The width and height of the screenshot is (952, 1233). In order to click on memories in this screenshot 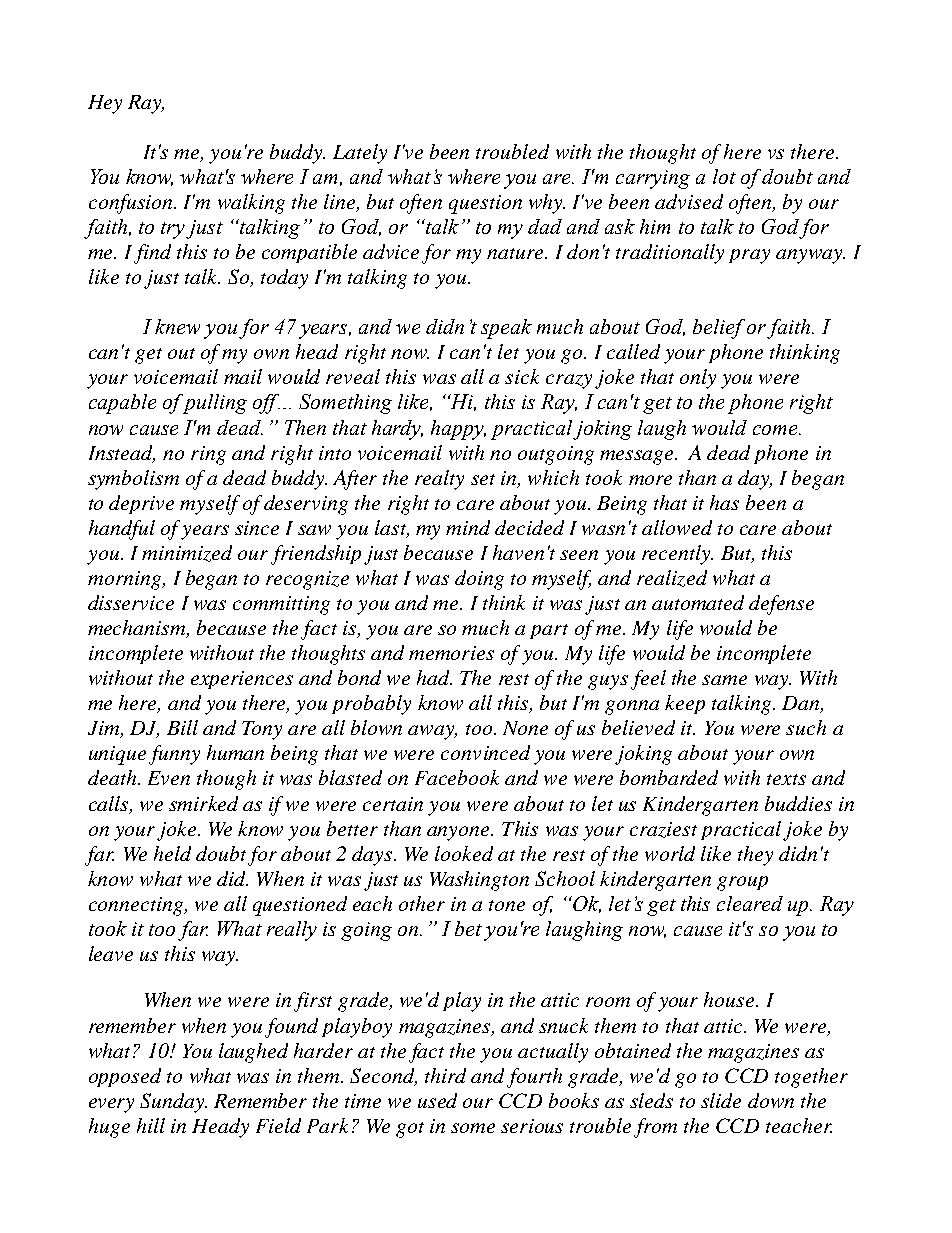, I will do `click(451, 653)`.
